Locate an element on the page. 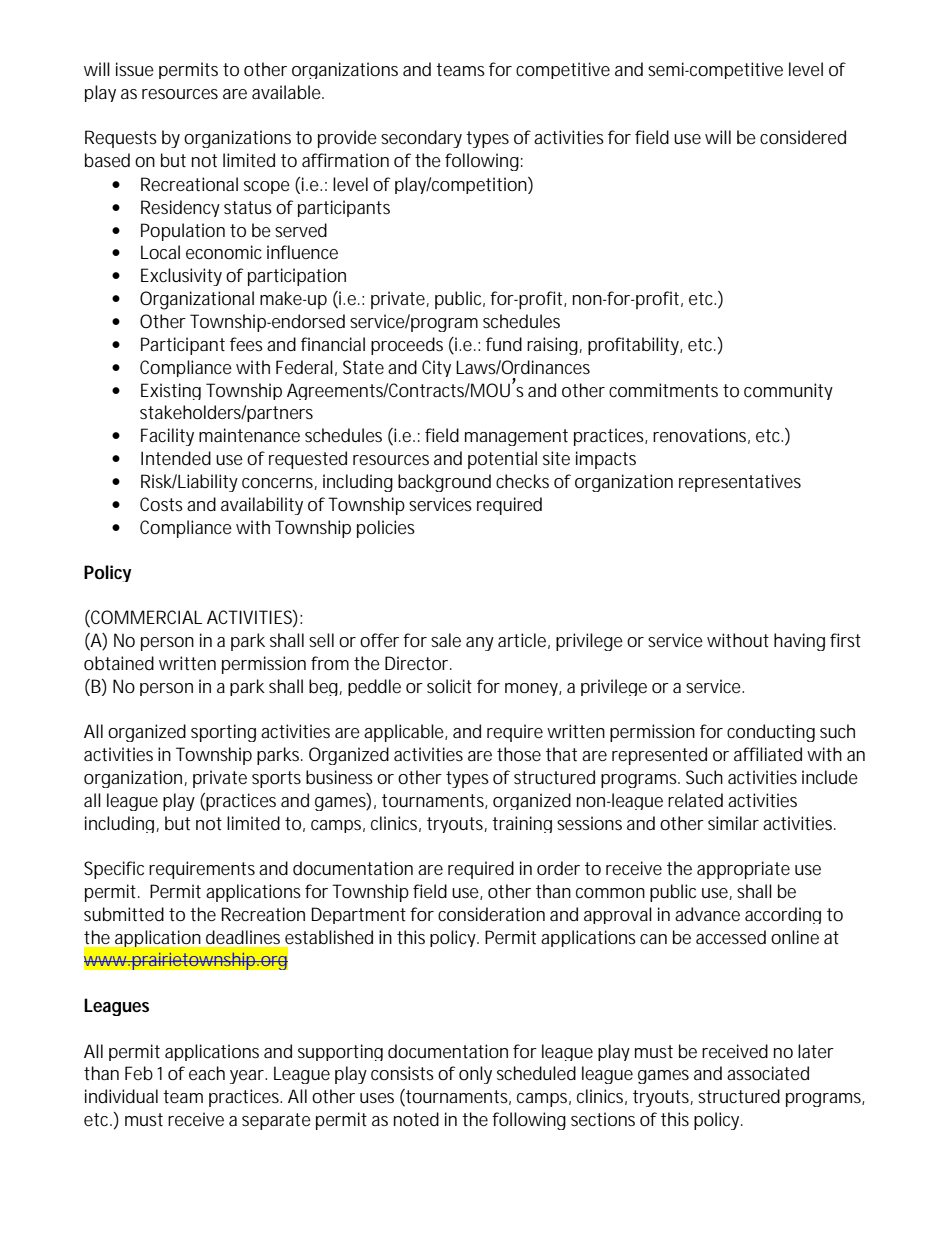 The width and height of the page is (952, 1233). issue is located at coordinates (135, 69).
